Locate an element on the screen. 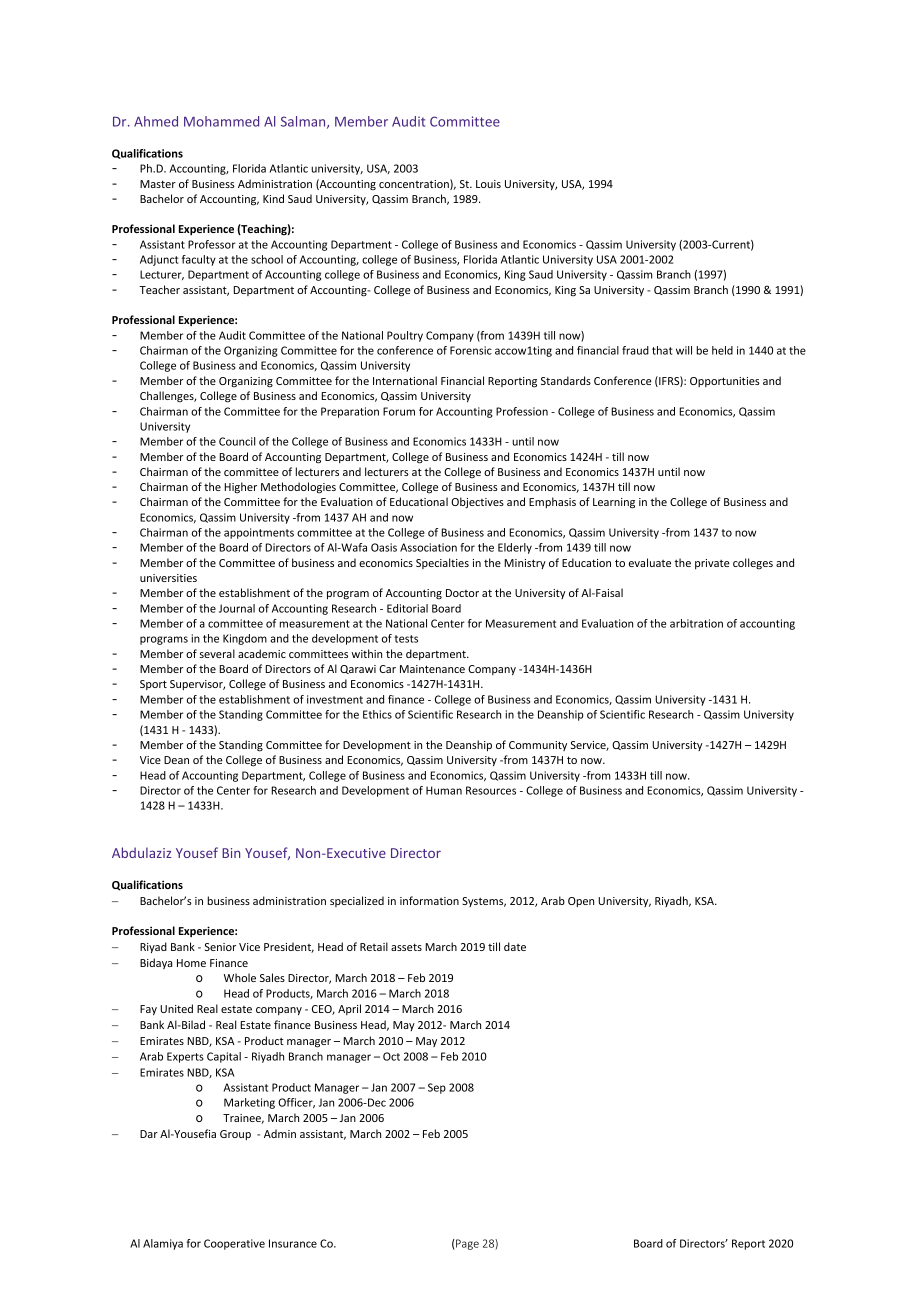 This screenshot has width=924, height=1307. Cooperative is located at coordinates (234, 1244).
